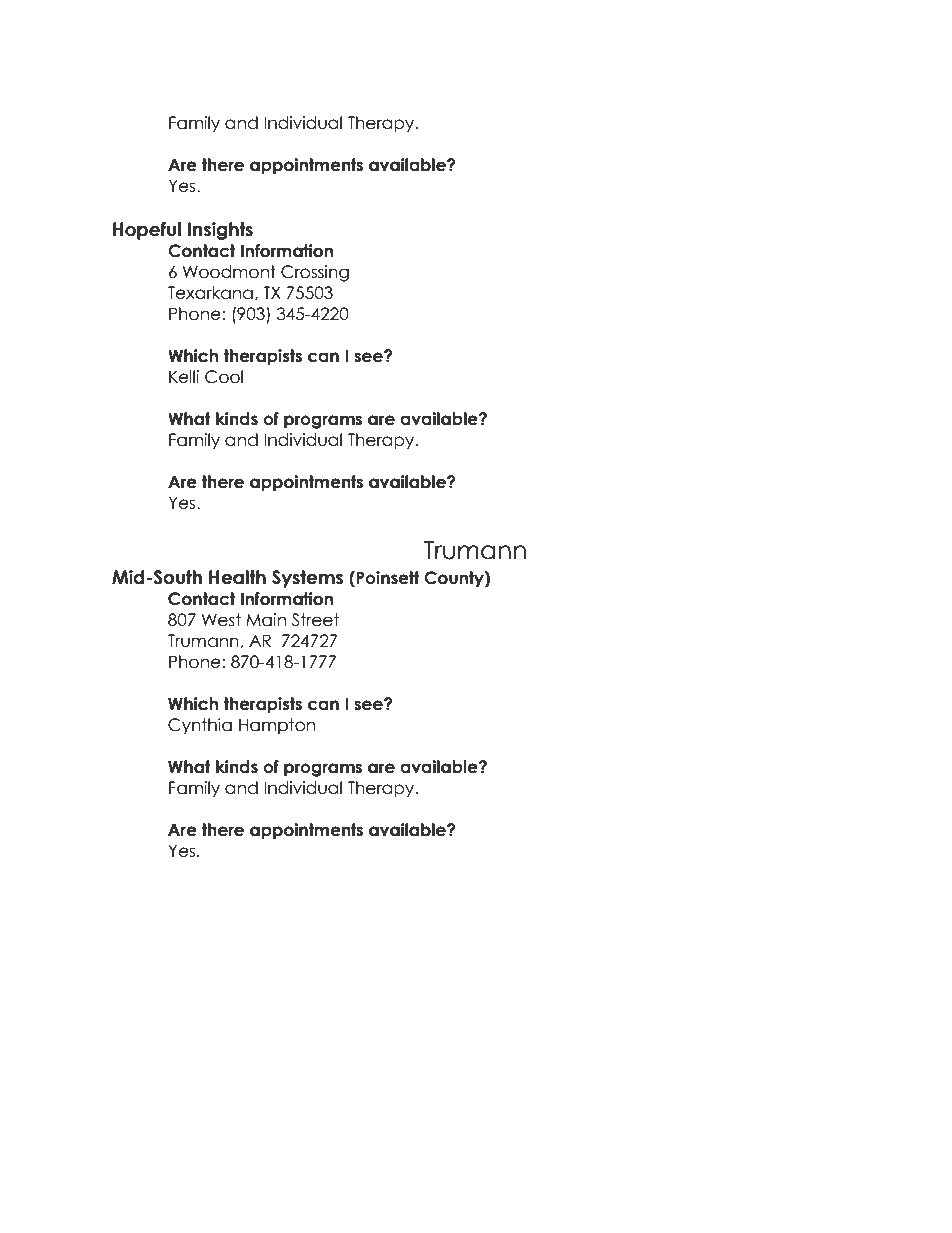 This screenshot has height=1233, width=952. What do you see at coordinates (220, 231) in the screenshot?
I see `Insights` at bounding box center [220, 231].
